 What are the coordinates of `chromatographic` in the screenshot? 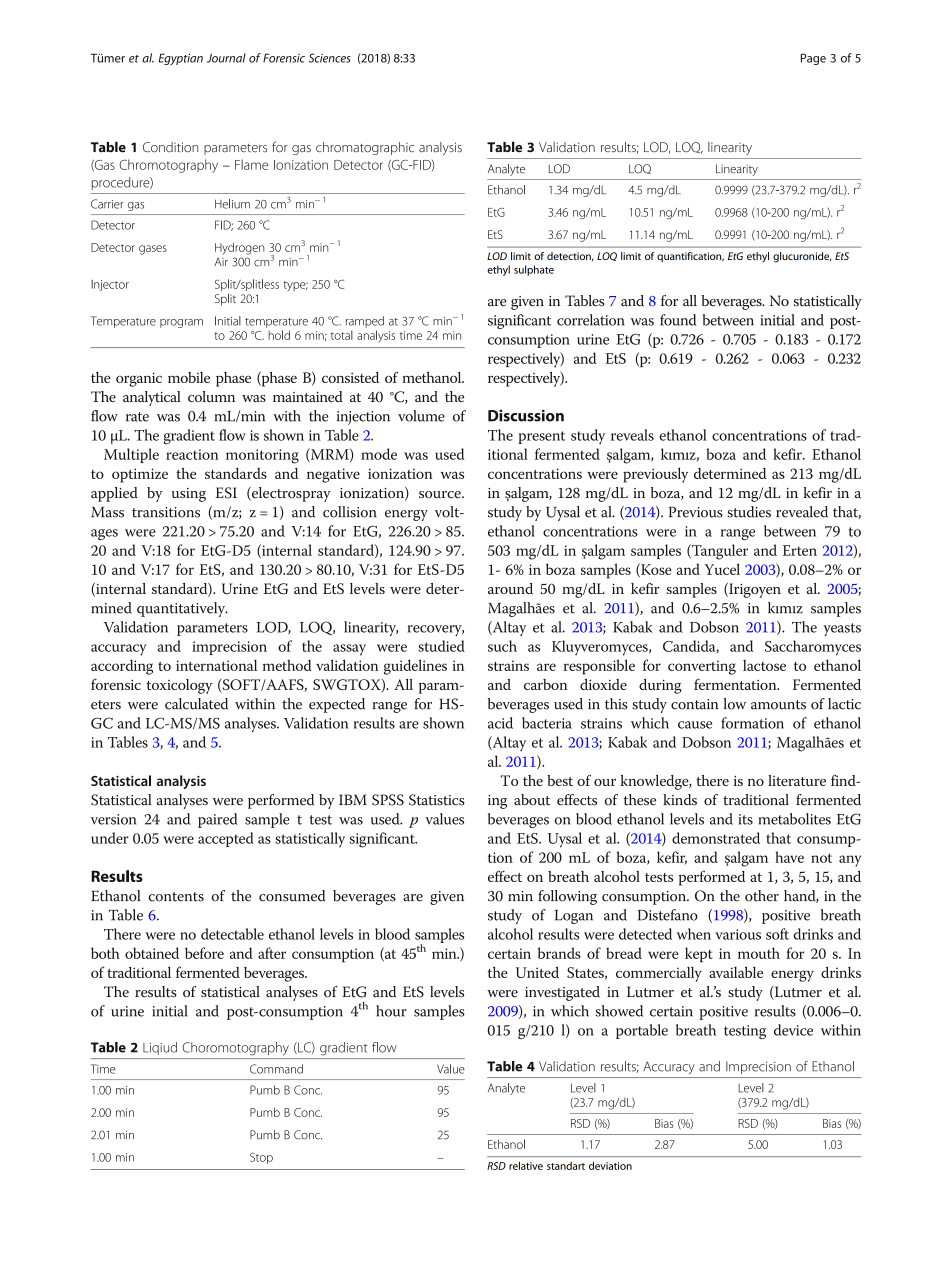 It's located at (365, 148).
